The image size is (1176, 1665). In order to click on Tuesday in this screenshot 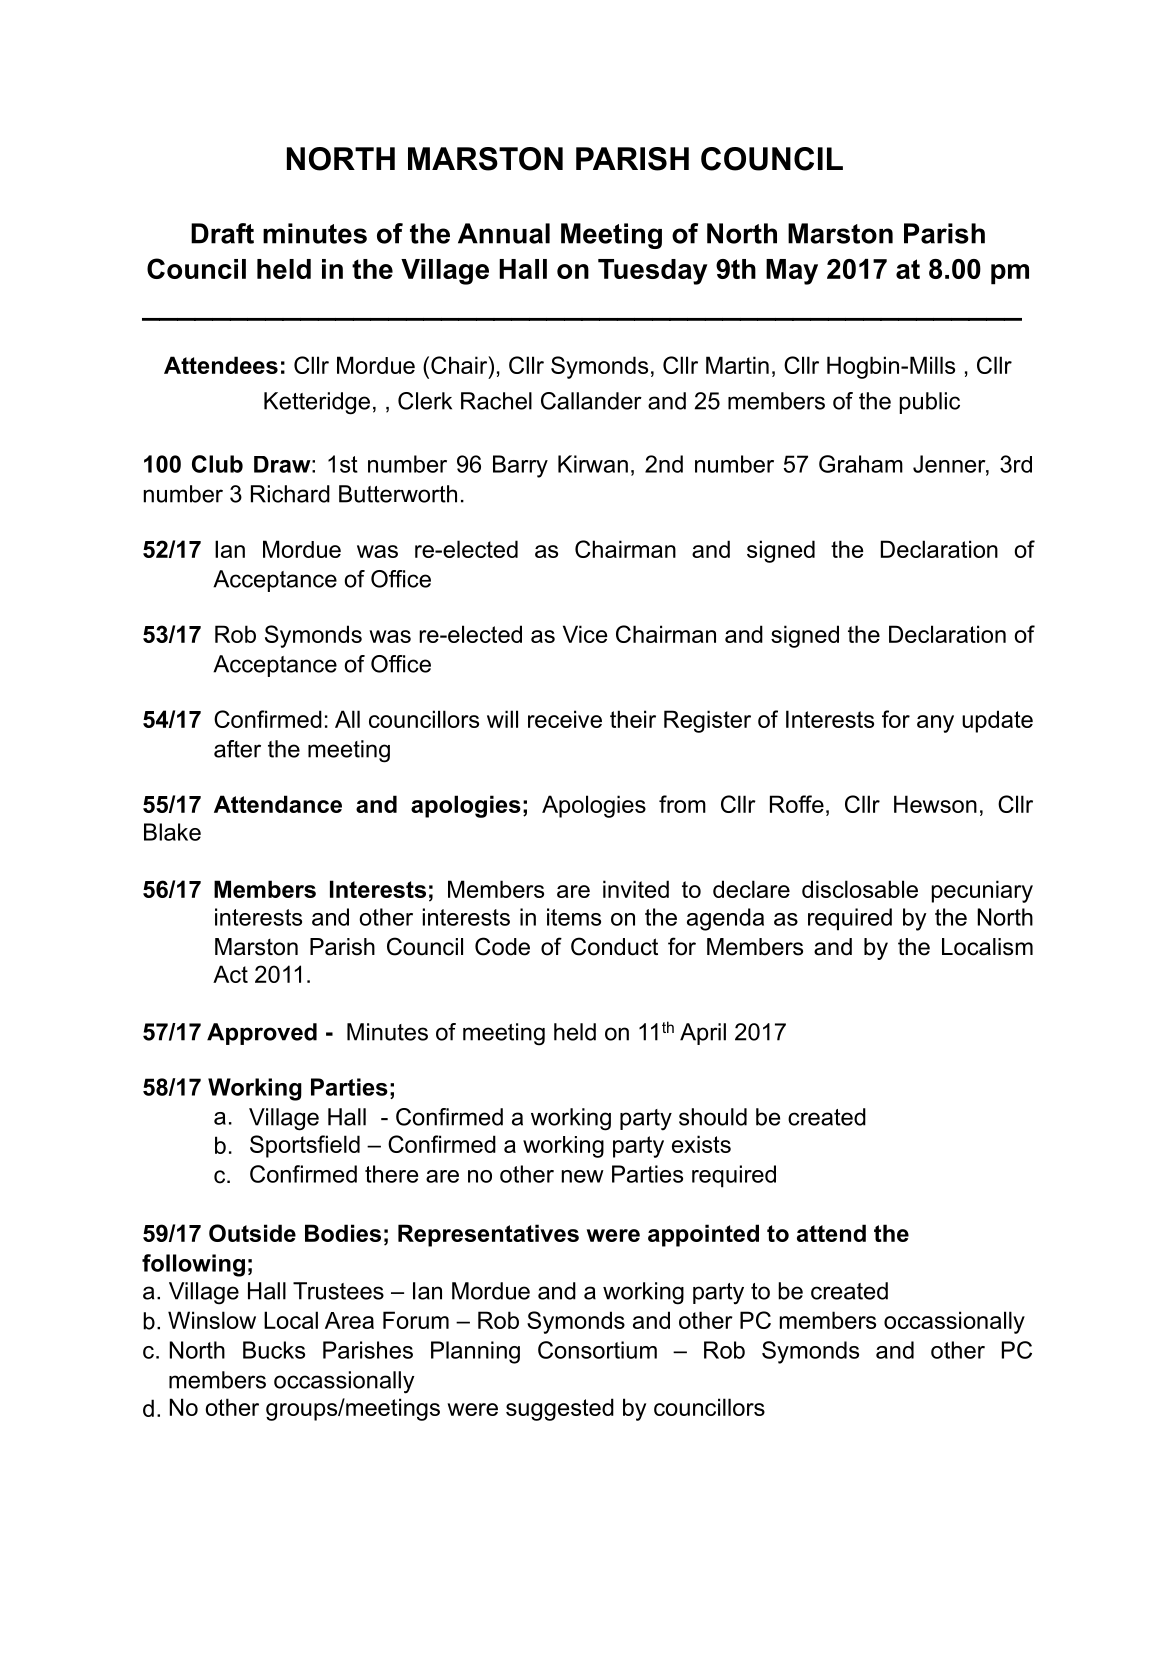, I will do `click(653, 272)`.
